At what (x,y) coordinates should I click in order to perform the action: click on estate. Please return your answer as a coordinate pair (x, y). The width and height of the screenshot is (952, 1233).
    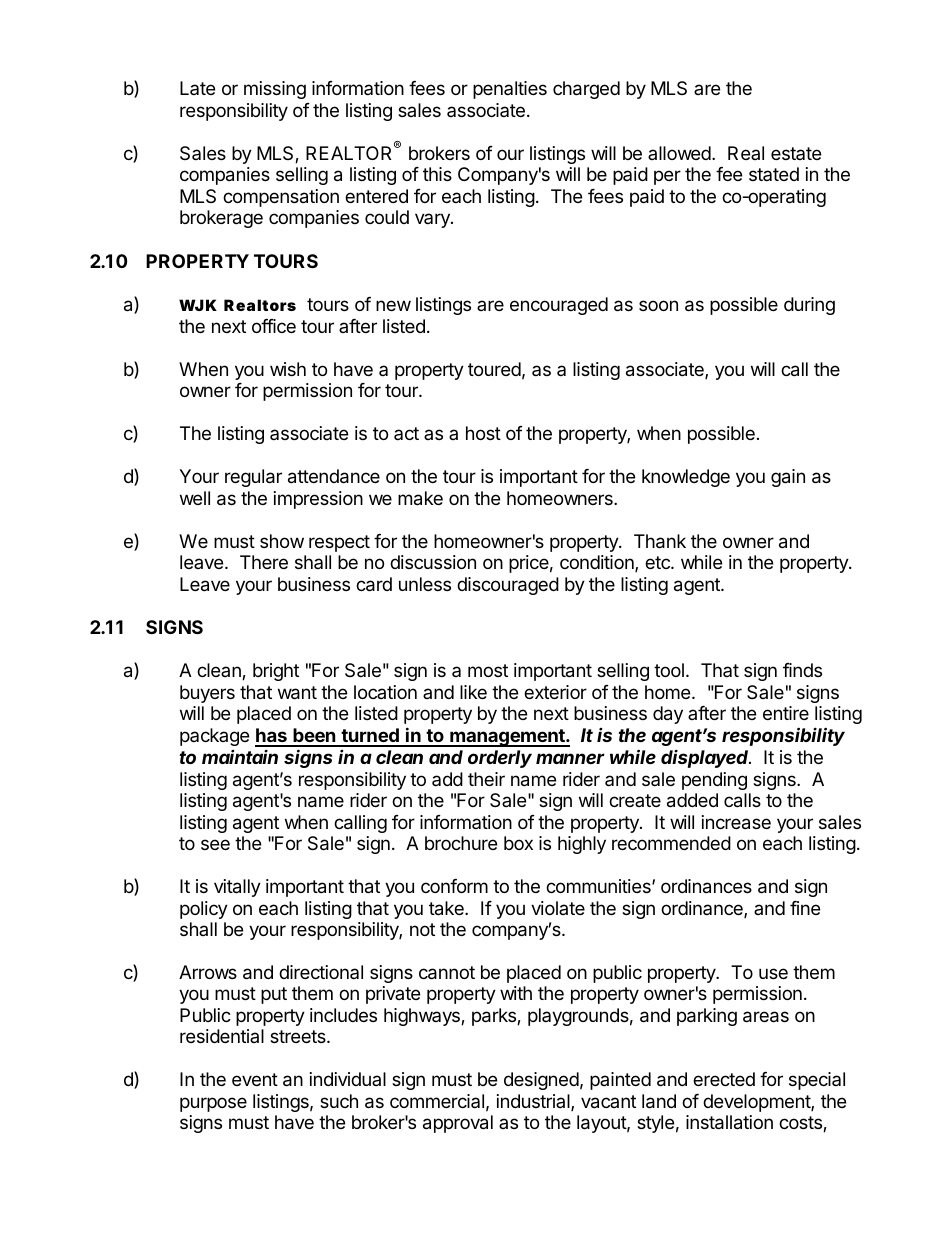
    Looking at the image, I should click on (796, 153).
